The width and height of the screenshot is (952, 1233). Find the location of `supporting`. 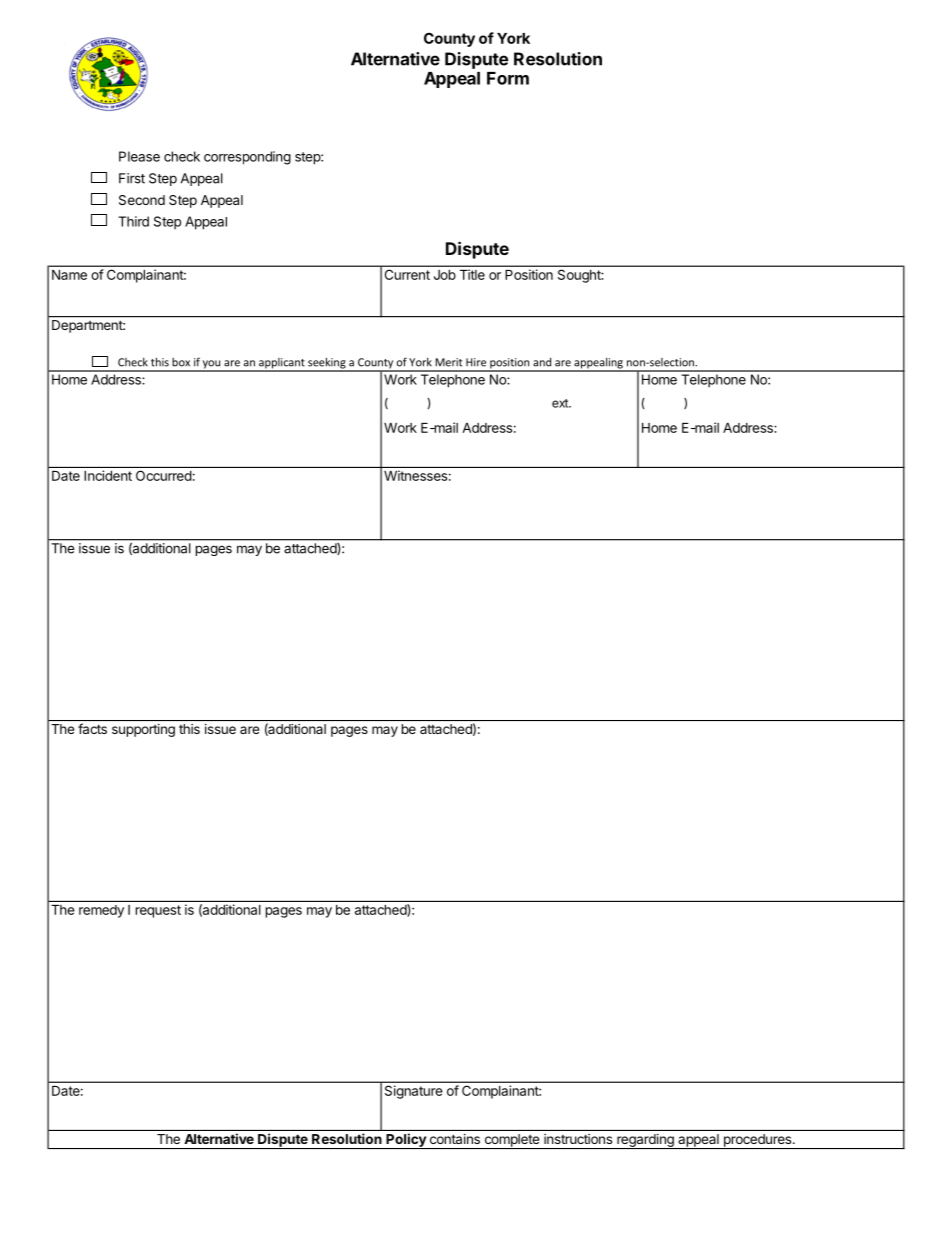

supporting is located at coordinates (143, 730).
